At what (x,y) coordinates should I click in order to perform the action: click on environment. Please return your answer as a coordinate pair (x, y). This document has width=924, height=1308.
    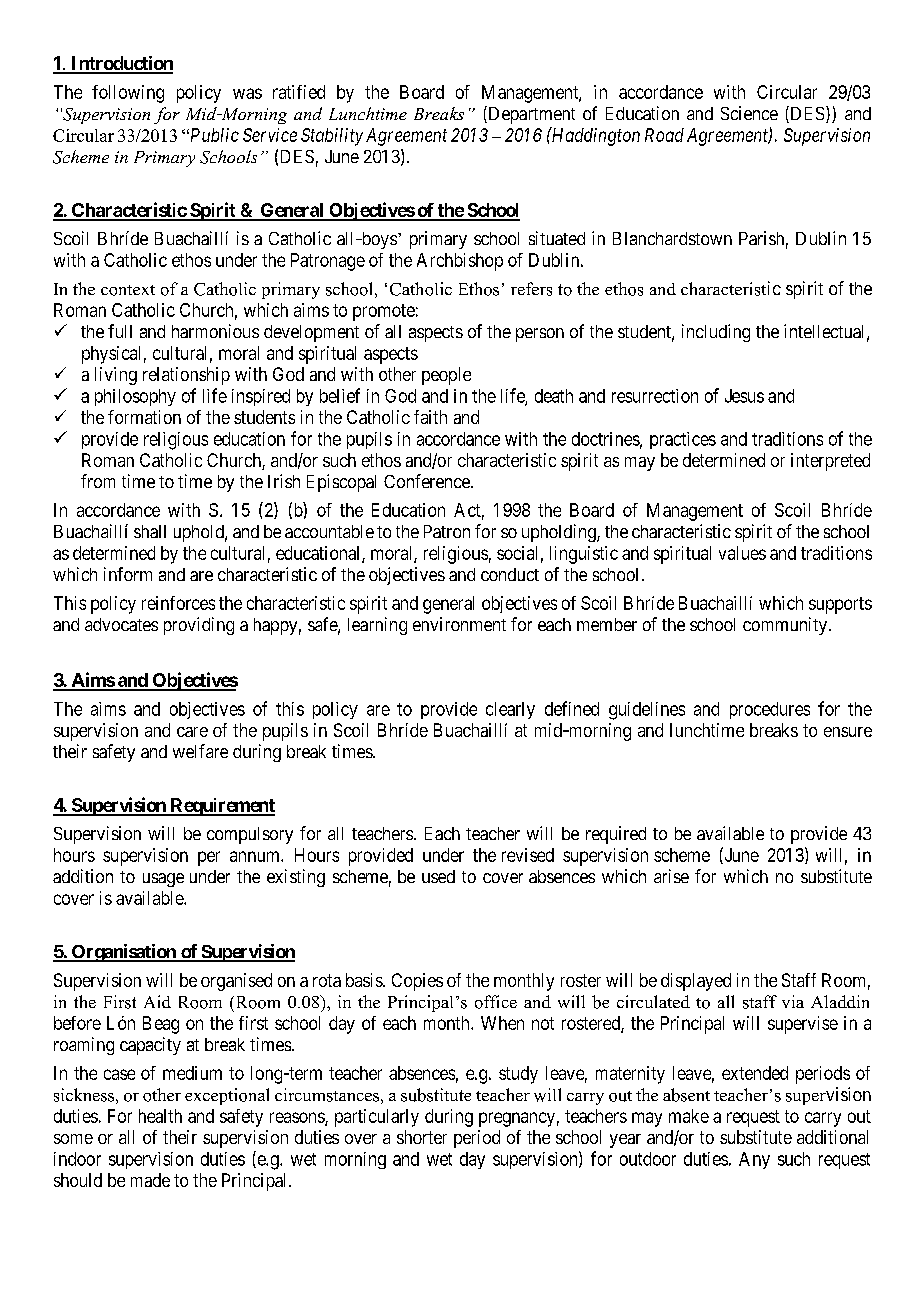
    Looking at the image, I should click on (459, 624).
